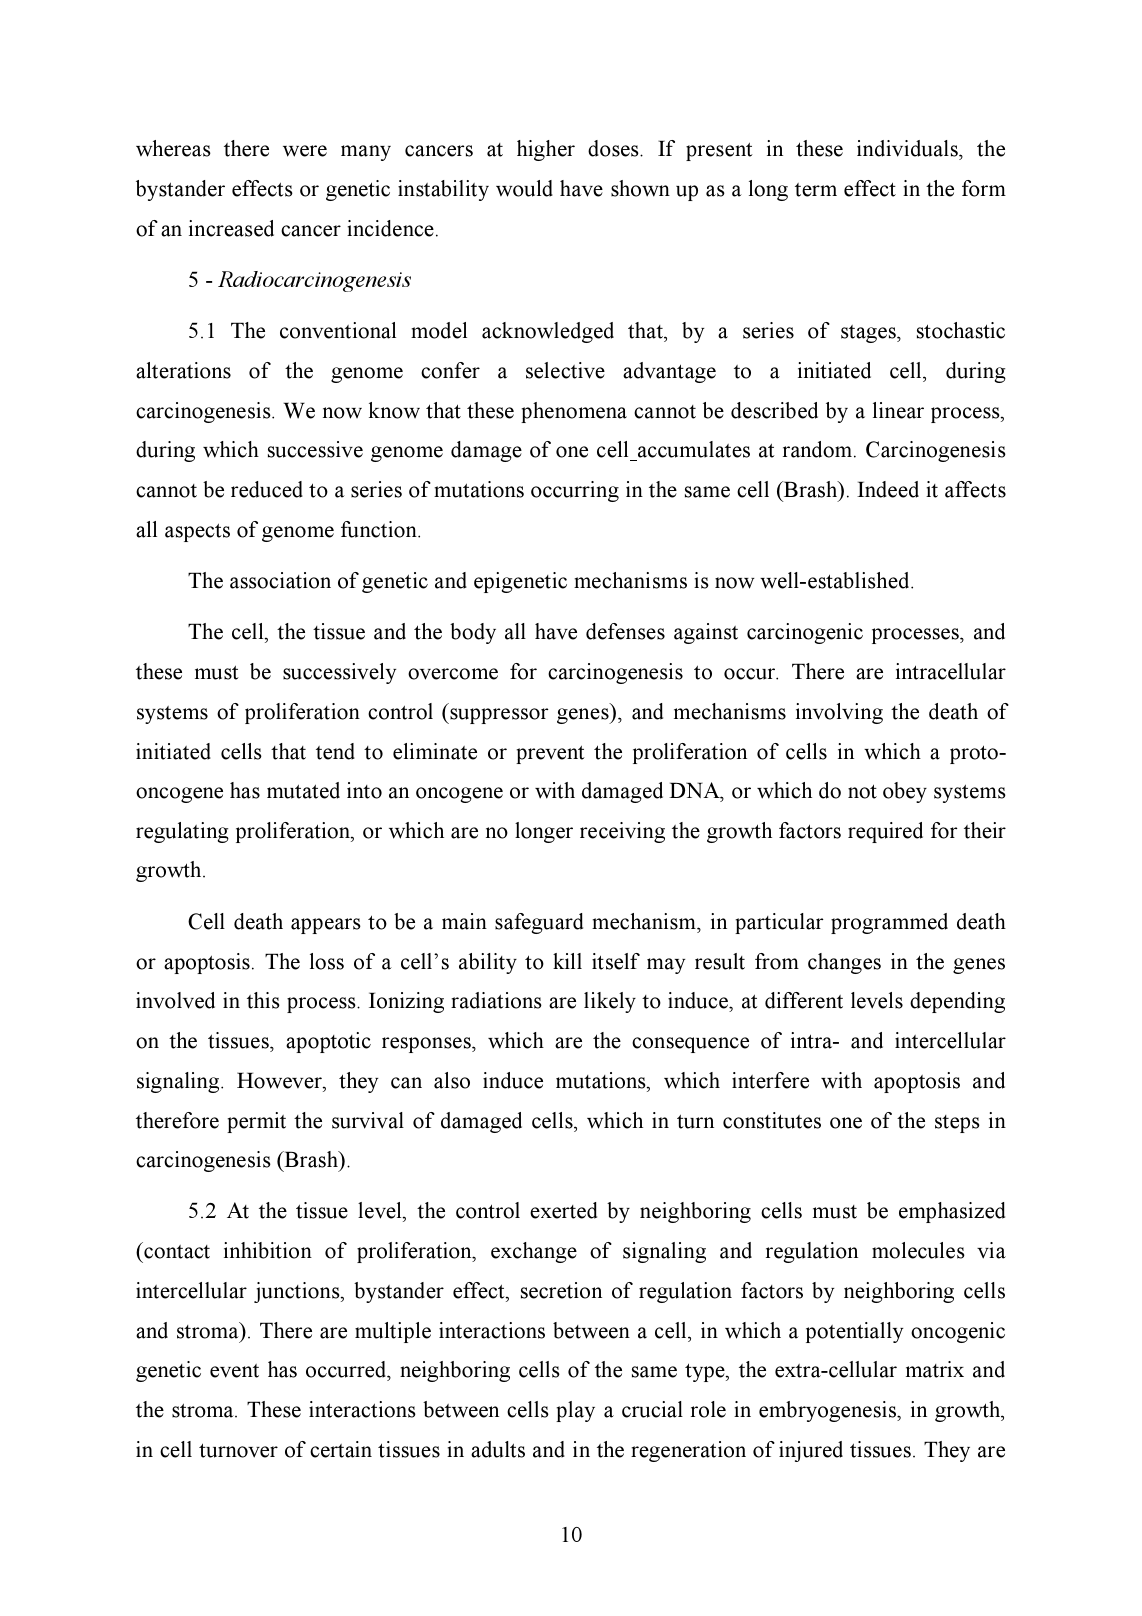  Describe the element at coordinates (905, 792) in the page. I see `obey` at that location.
